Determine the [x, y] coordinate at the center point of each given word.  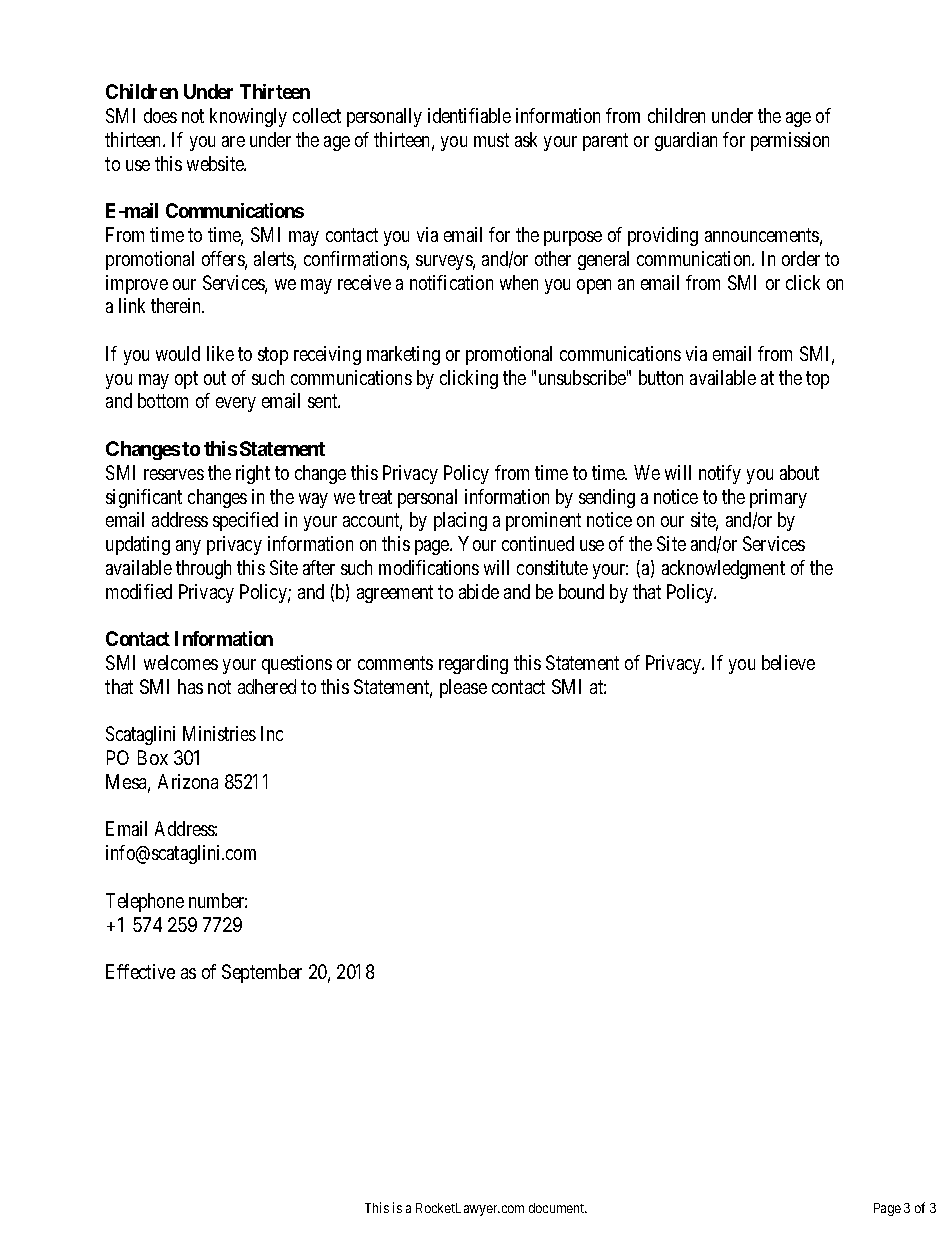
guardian [686, 141]
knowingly [248, 117]
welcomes [181, 662]
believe [788, 662]
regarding [473, 664]
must [491, 140]
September [262, 973]
